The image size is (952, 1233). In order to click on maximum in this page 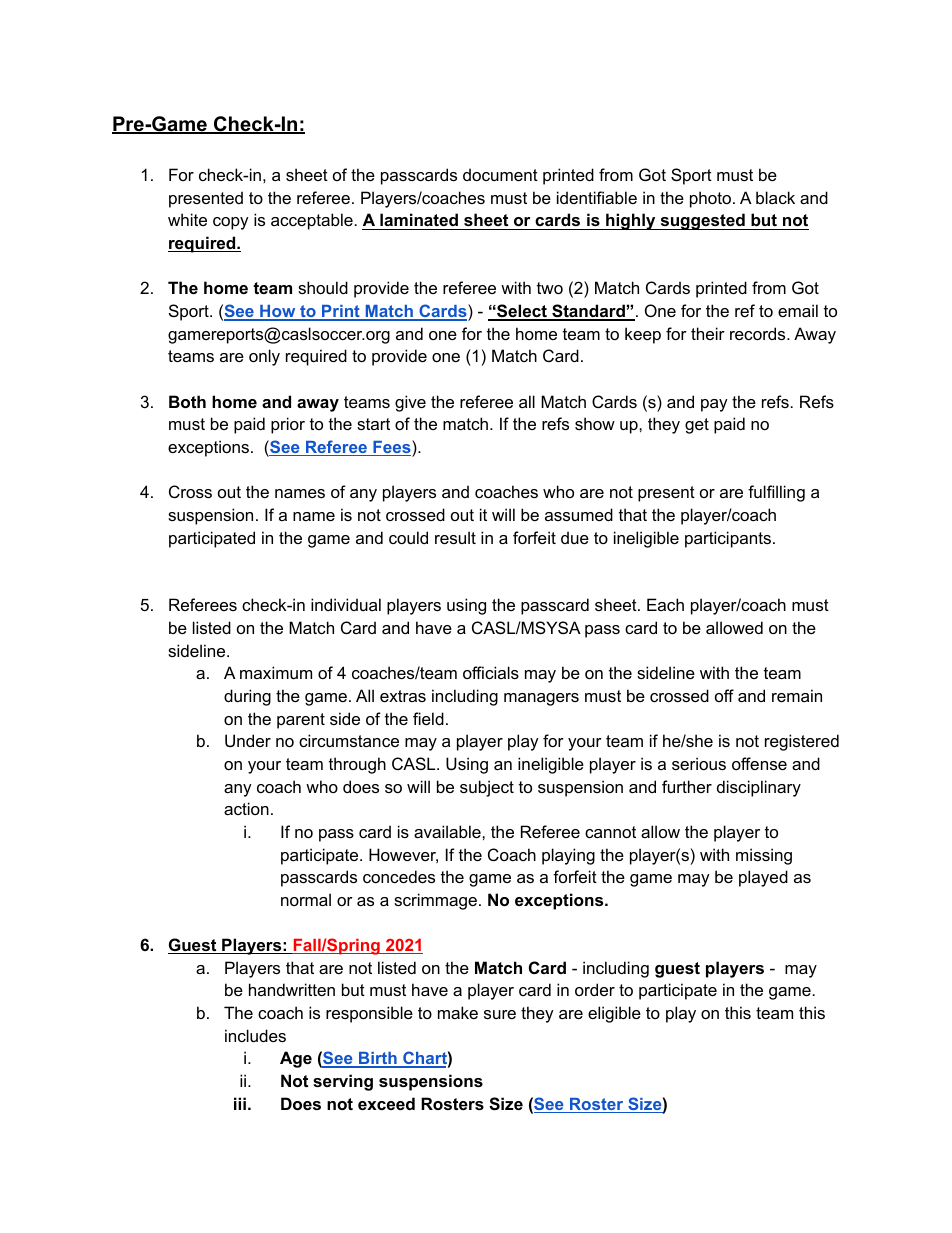, I will do `click(276, 672)`.
